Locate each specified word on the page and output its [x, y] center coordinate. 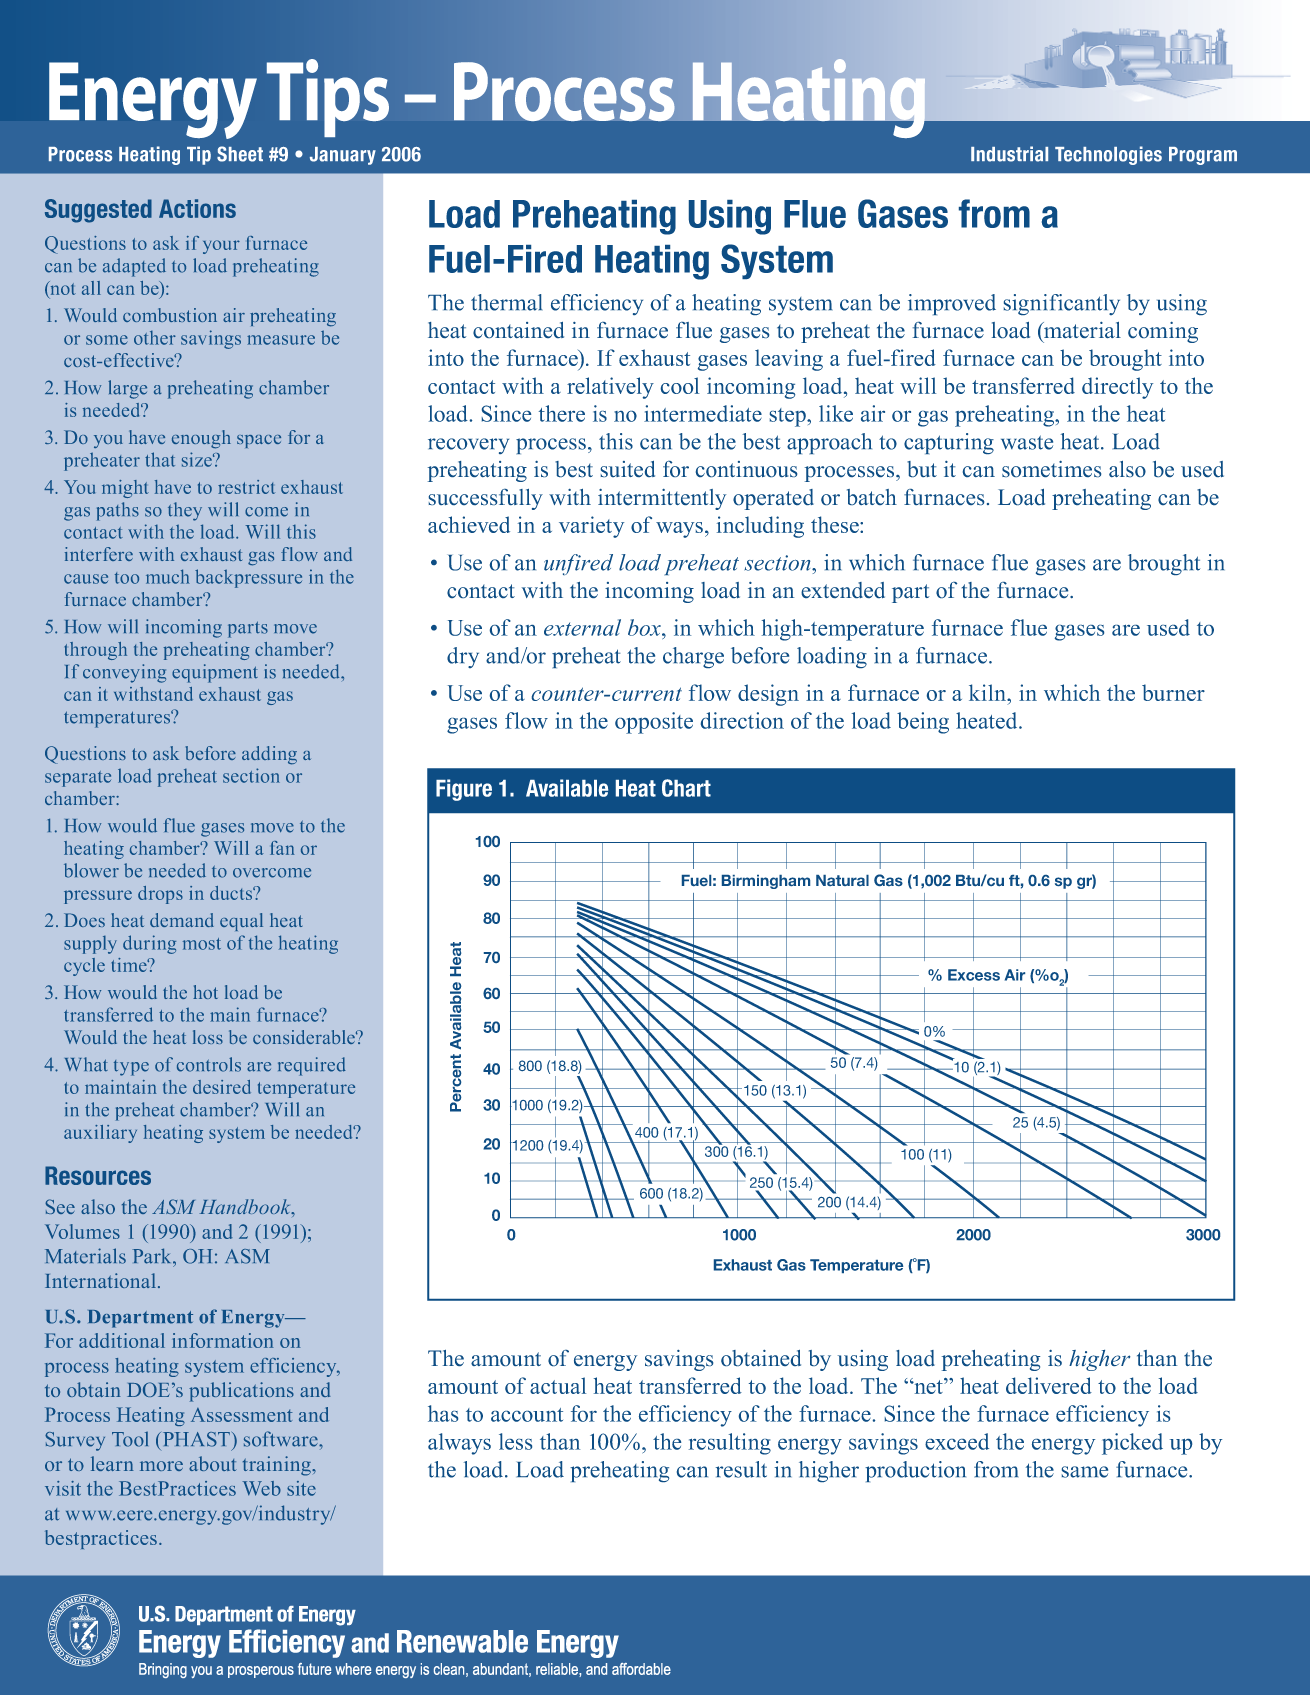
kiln [989, 692]
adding [269, 755]
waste [1027, 442]
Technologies [1108, 155]
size [198, 459]
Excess [974, 975]
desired [222, 1087]
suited [628, 469]
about [213, 1463]
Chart [686, 788]
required [312, 1066]
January [343, 156]
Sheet [240, 154]
